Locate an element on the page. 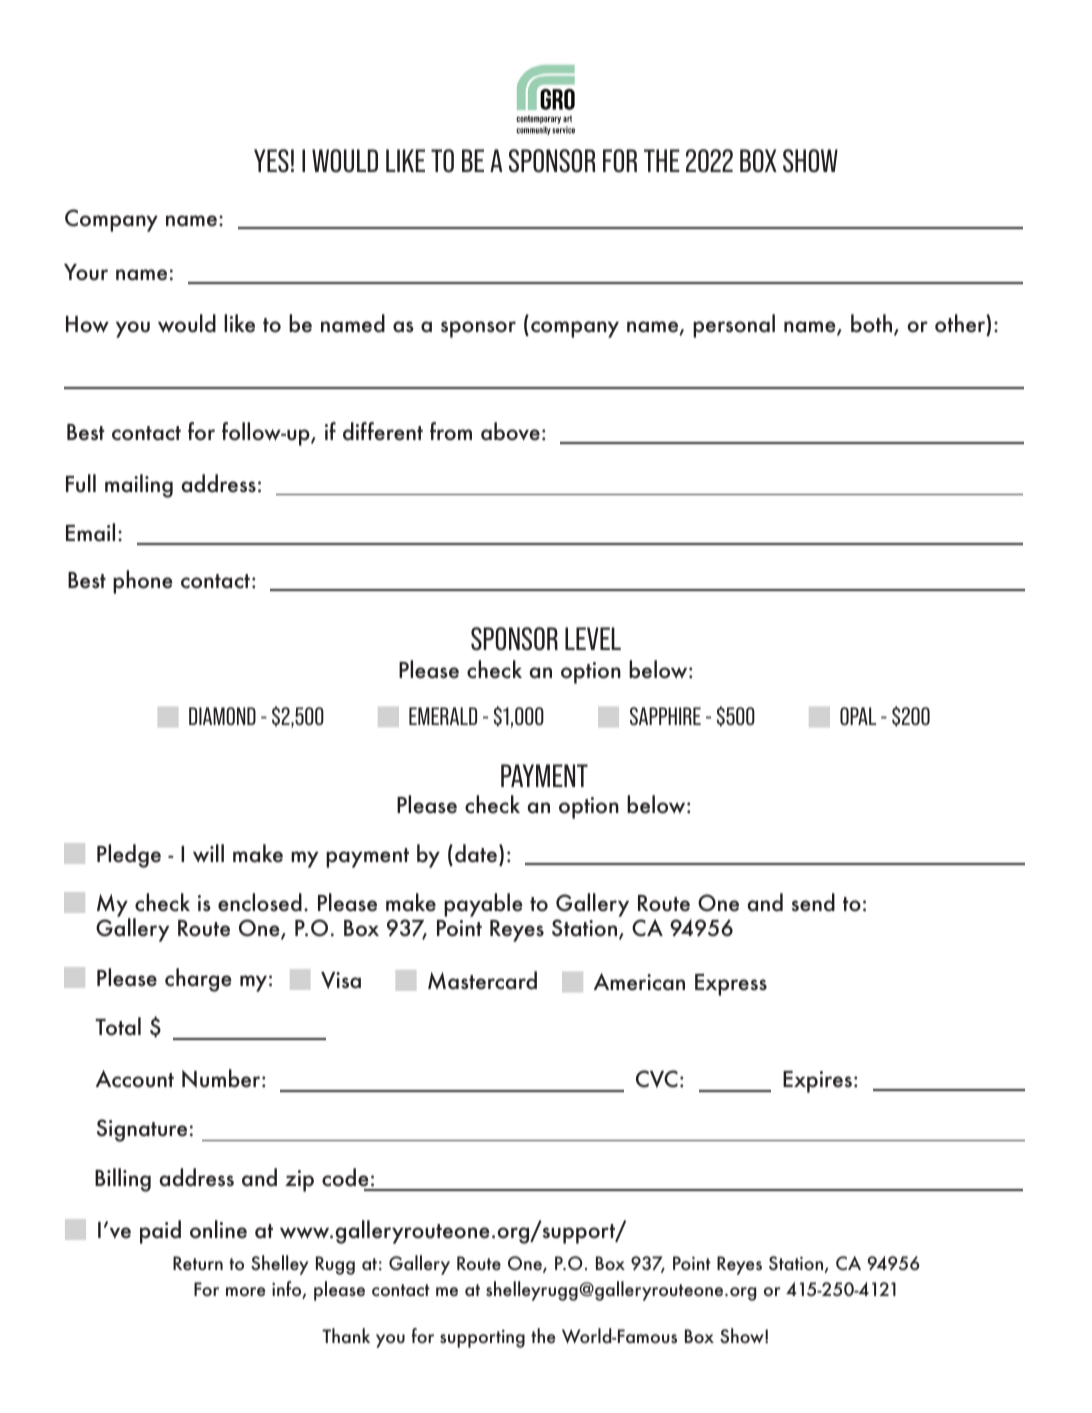 This page has height=1413, width=1092. date is located at coordinates (476, 853).
